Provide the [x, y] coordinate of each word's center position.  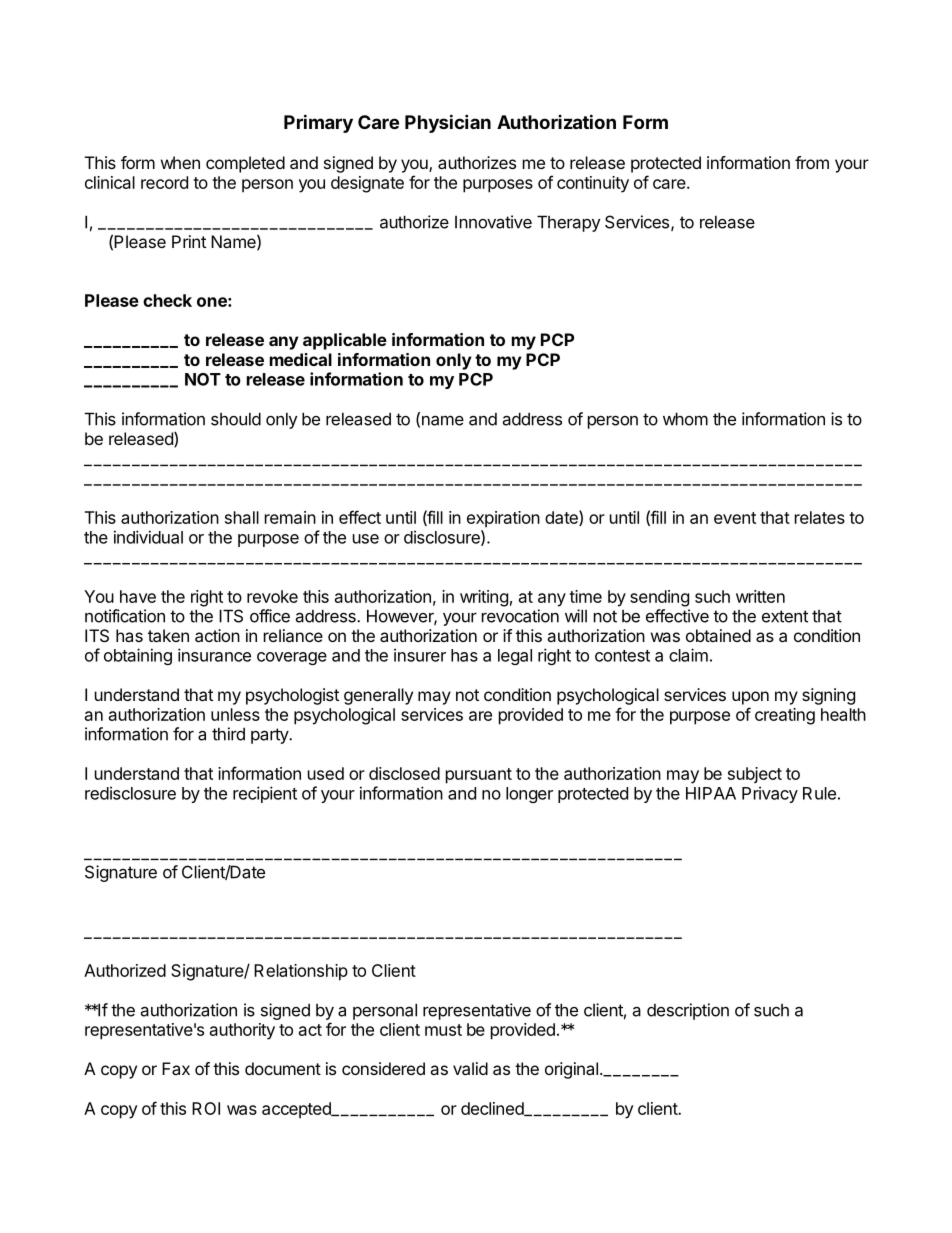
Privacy [770, 794]
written [760, 596]
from [812, 162]
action [217, 635]
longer [529, 795]
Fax [176, 1068]
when [180, 162]
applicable [345, 341]
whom [685, 419]
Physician [448, 123]
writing [484, 598]
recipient [265, 794]
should [236, 419]
